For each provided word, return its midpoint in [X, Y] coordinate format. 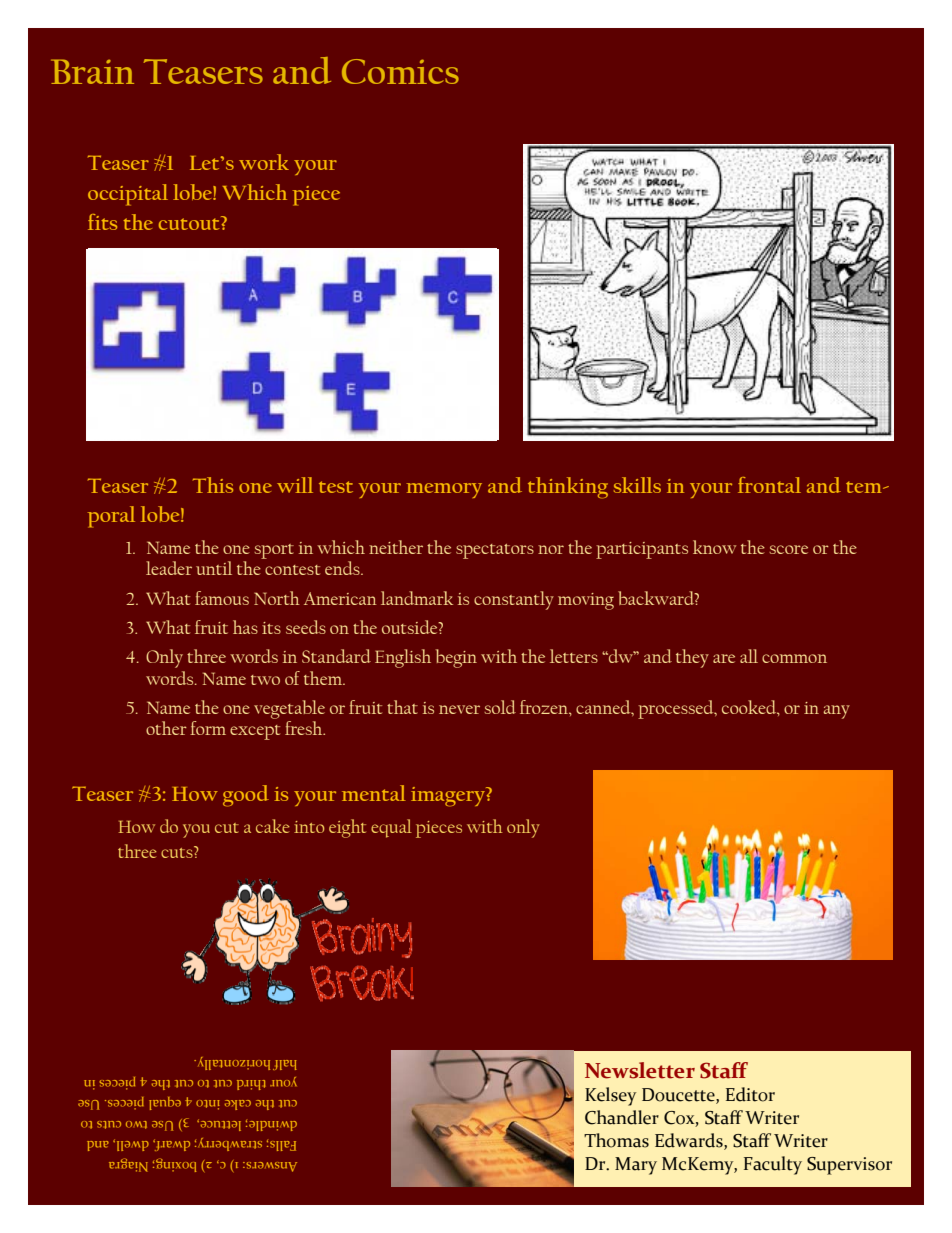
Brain [92, 71]
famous [222, 598]
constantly [514, 600]
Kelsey [610, 1096]
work [264, 162]
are [724, 658]
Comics [400, 71]
